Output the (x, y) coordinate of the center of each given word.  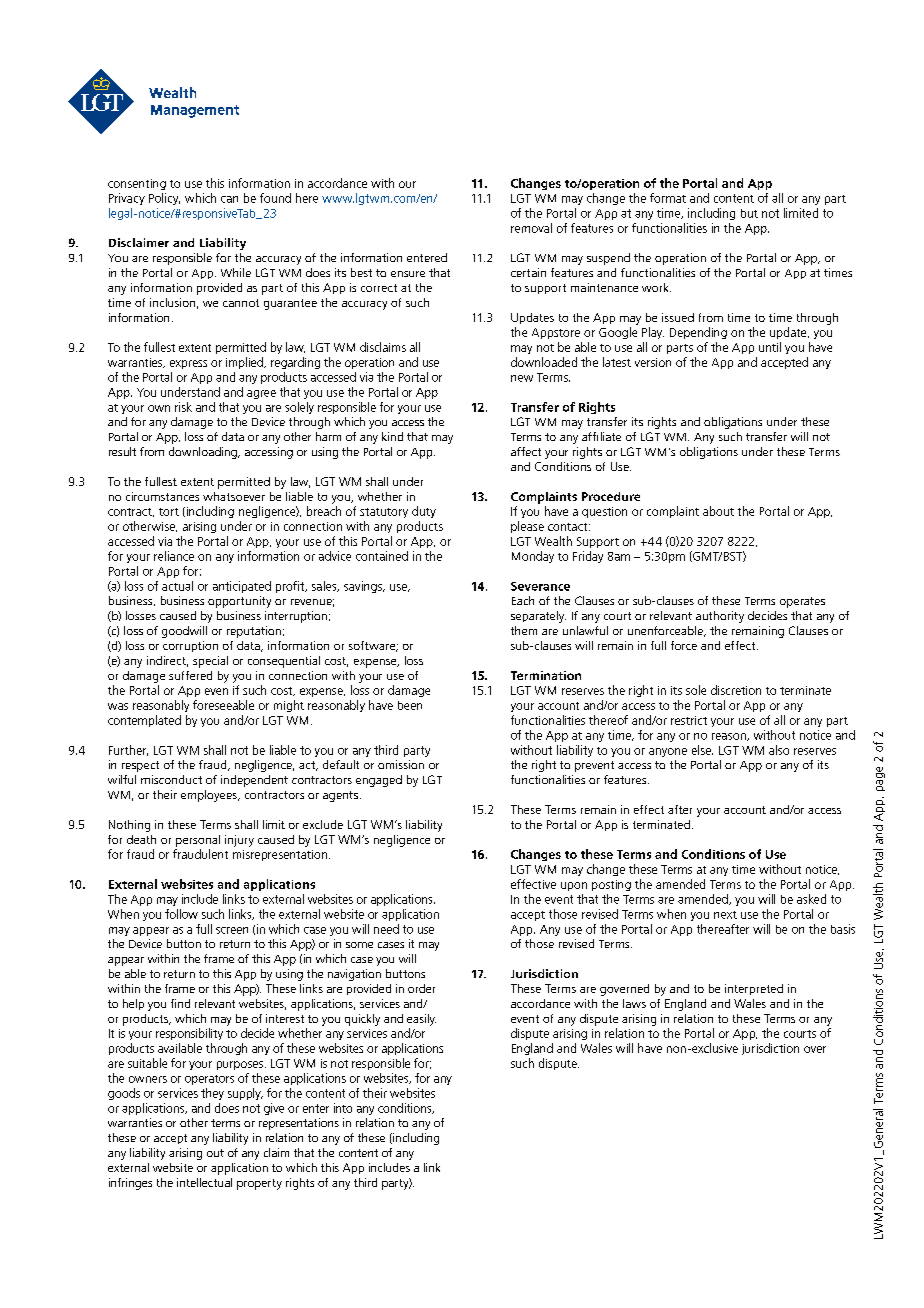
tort (169, 512)
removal (531, 228)
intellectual (204, 1182)
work (656, 287)
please (527, 527)
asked (811, 899)
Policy (164, 199)
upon (574, 886)
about (718, 511)
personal (198, 841)
